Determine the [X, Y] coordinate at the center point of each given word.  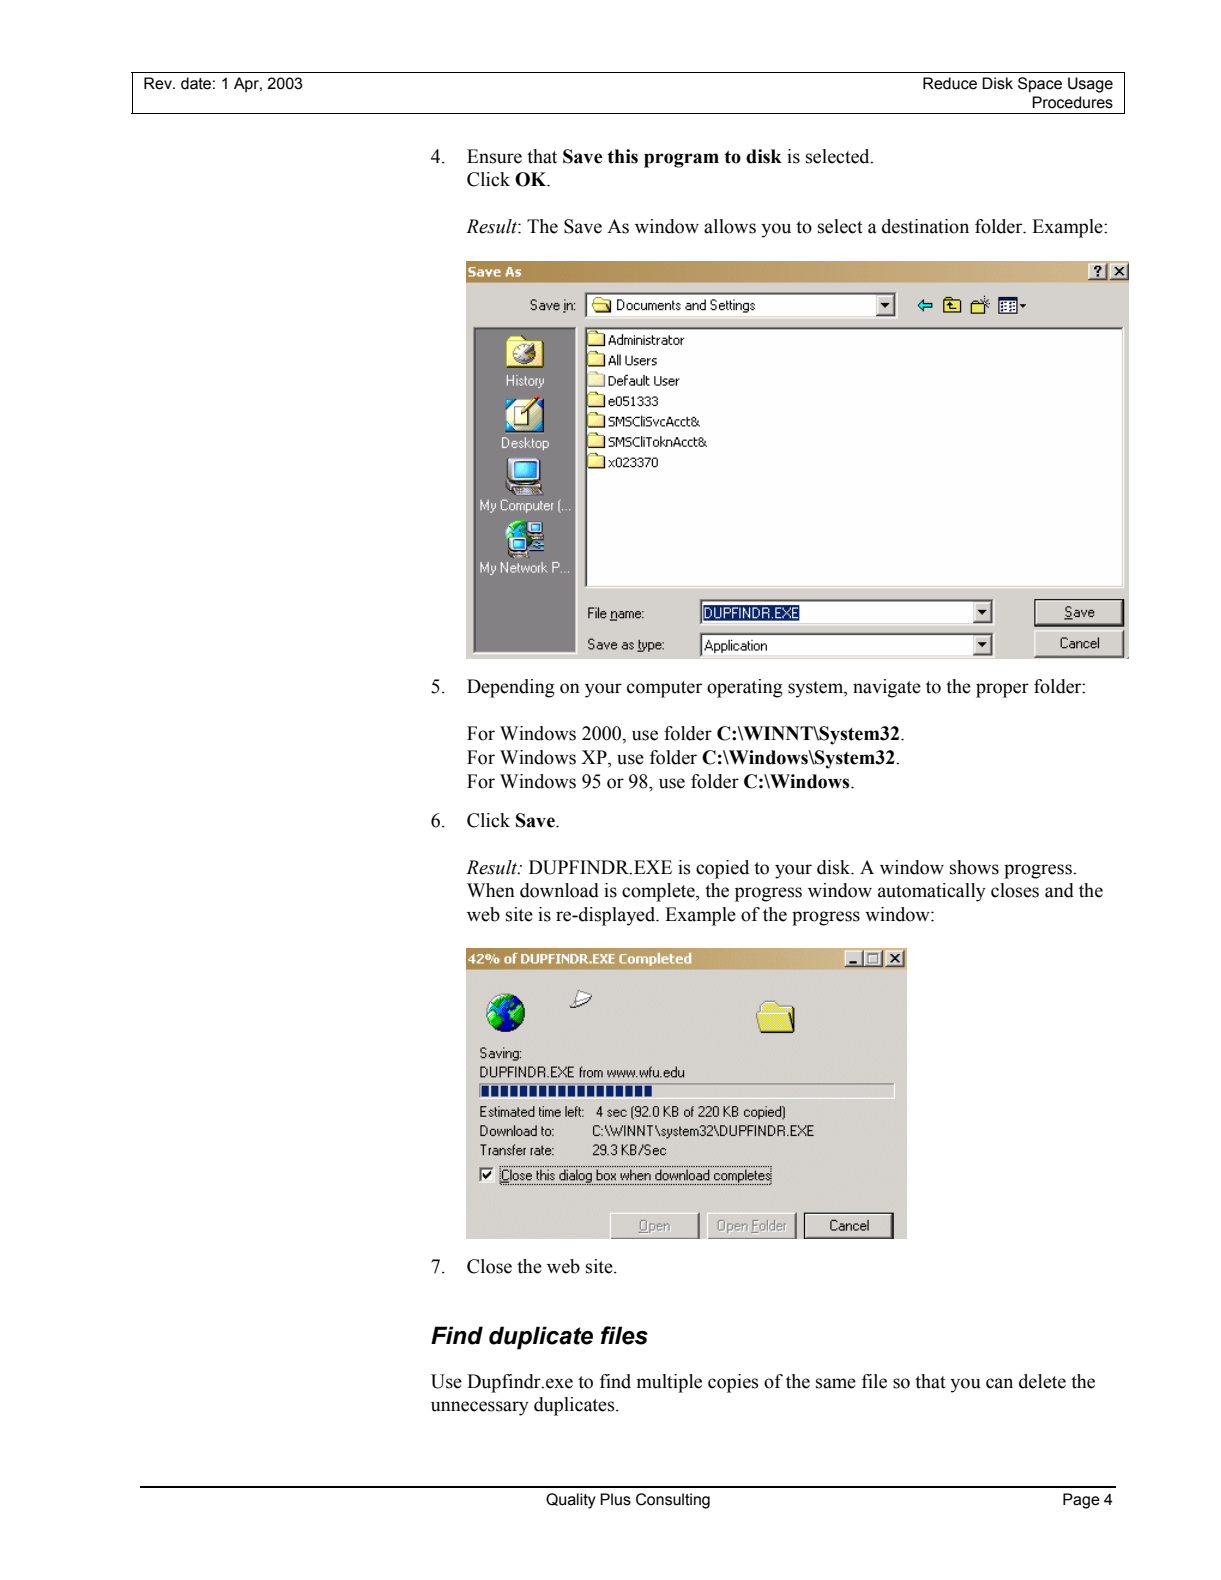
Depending [511, 688]
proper [1002, 690]
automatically [932, 892]
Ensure [494, 156]
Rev [159, 83]
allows [730, 226]
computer [664, 689]
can [999, 1383]
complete [659, 892]
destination [925, 226]
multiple [669, 1383]
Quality [571, 1501]
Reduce [950, 83]
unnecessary [480, 1408]
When [491, 890]
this [622, 156]
